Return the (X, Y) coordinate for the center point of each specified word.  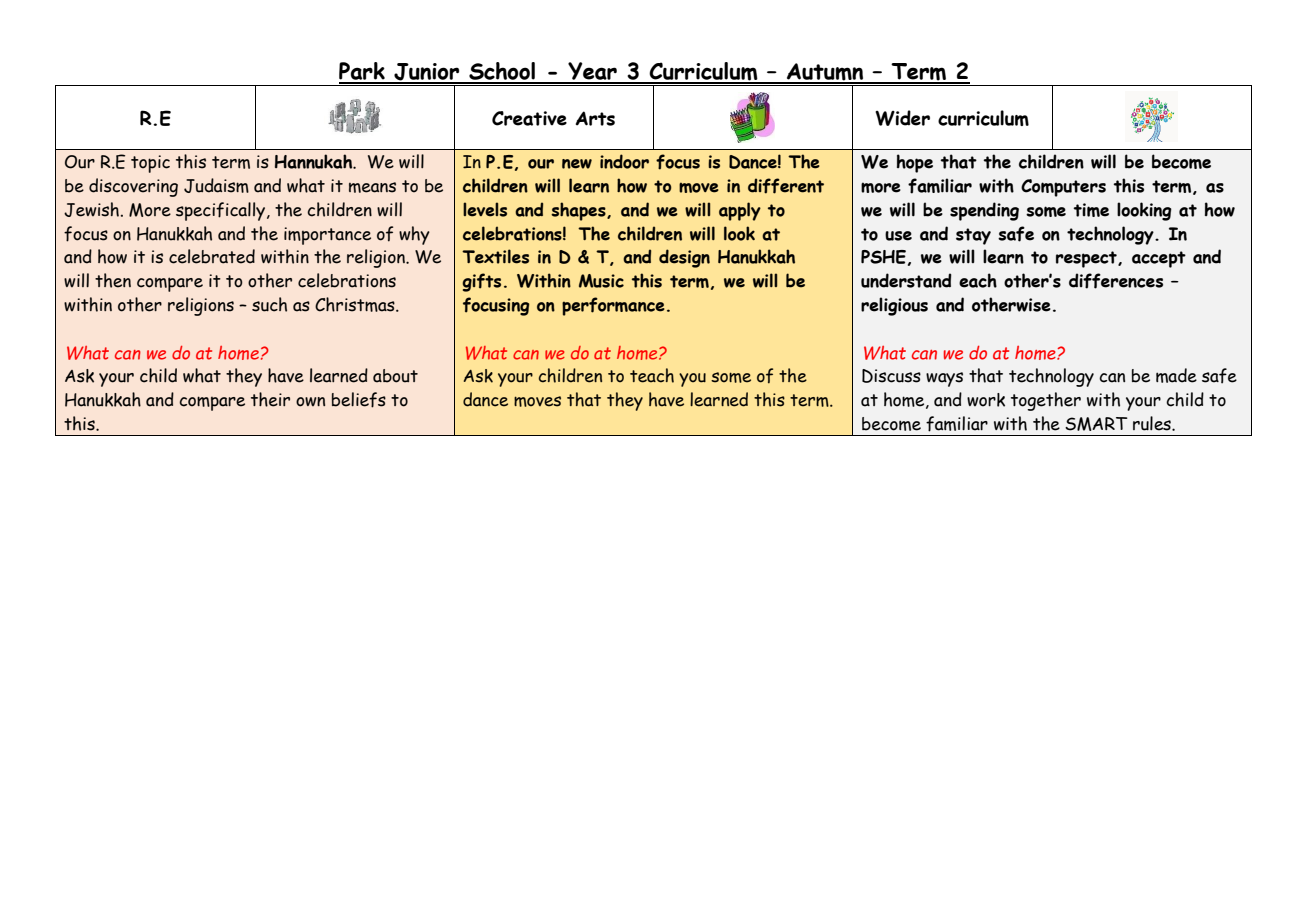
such (269, 304)
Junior (427, 73)
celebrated (212, 256)
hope (915, 163)
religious (894, 306)
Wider (902, 118)
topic (150, 164)
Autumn (825, 73)
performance (613, 306)
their (270, 399)
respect (1087, 259)
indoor (624, 161)
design (684, 258)
